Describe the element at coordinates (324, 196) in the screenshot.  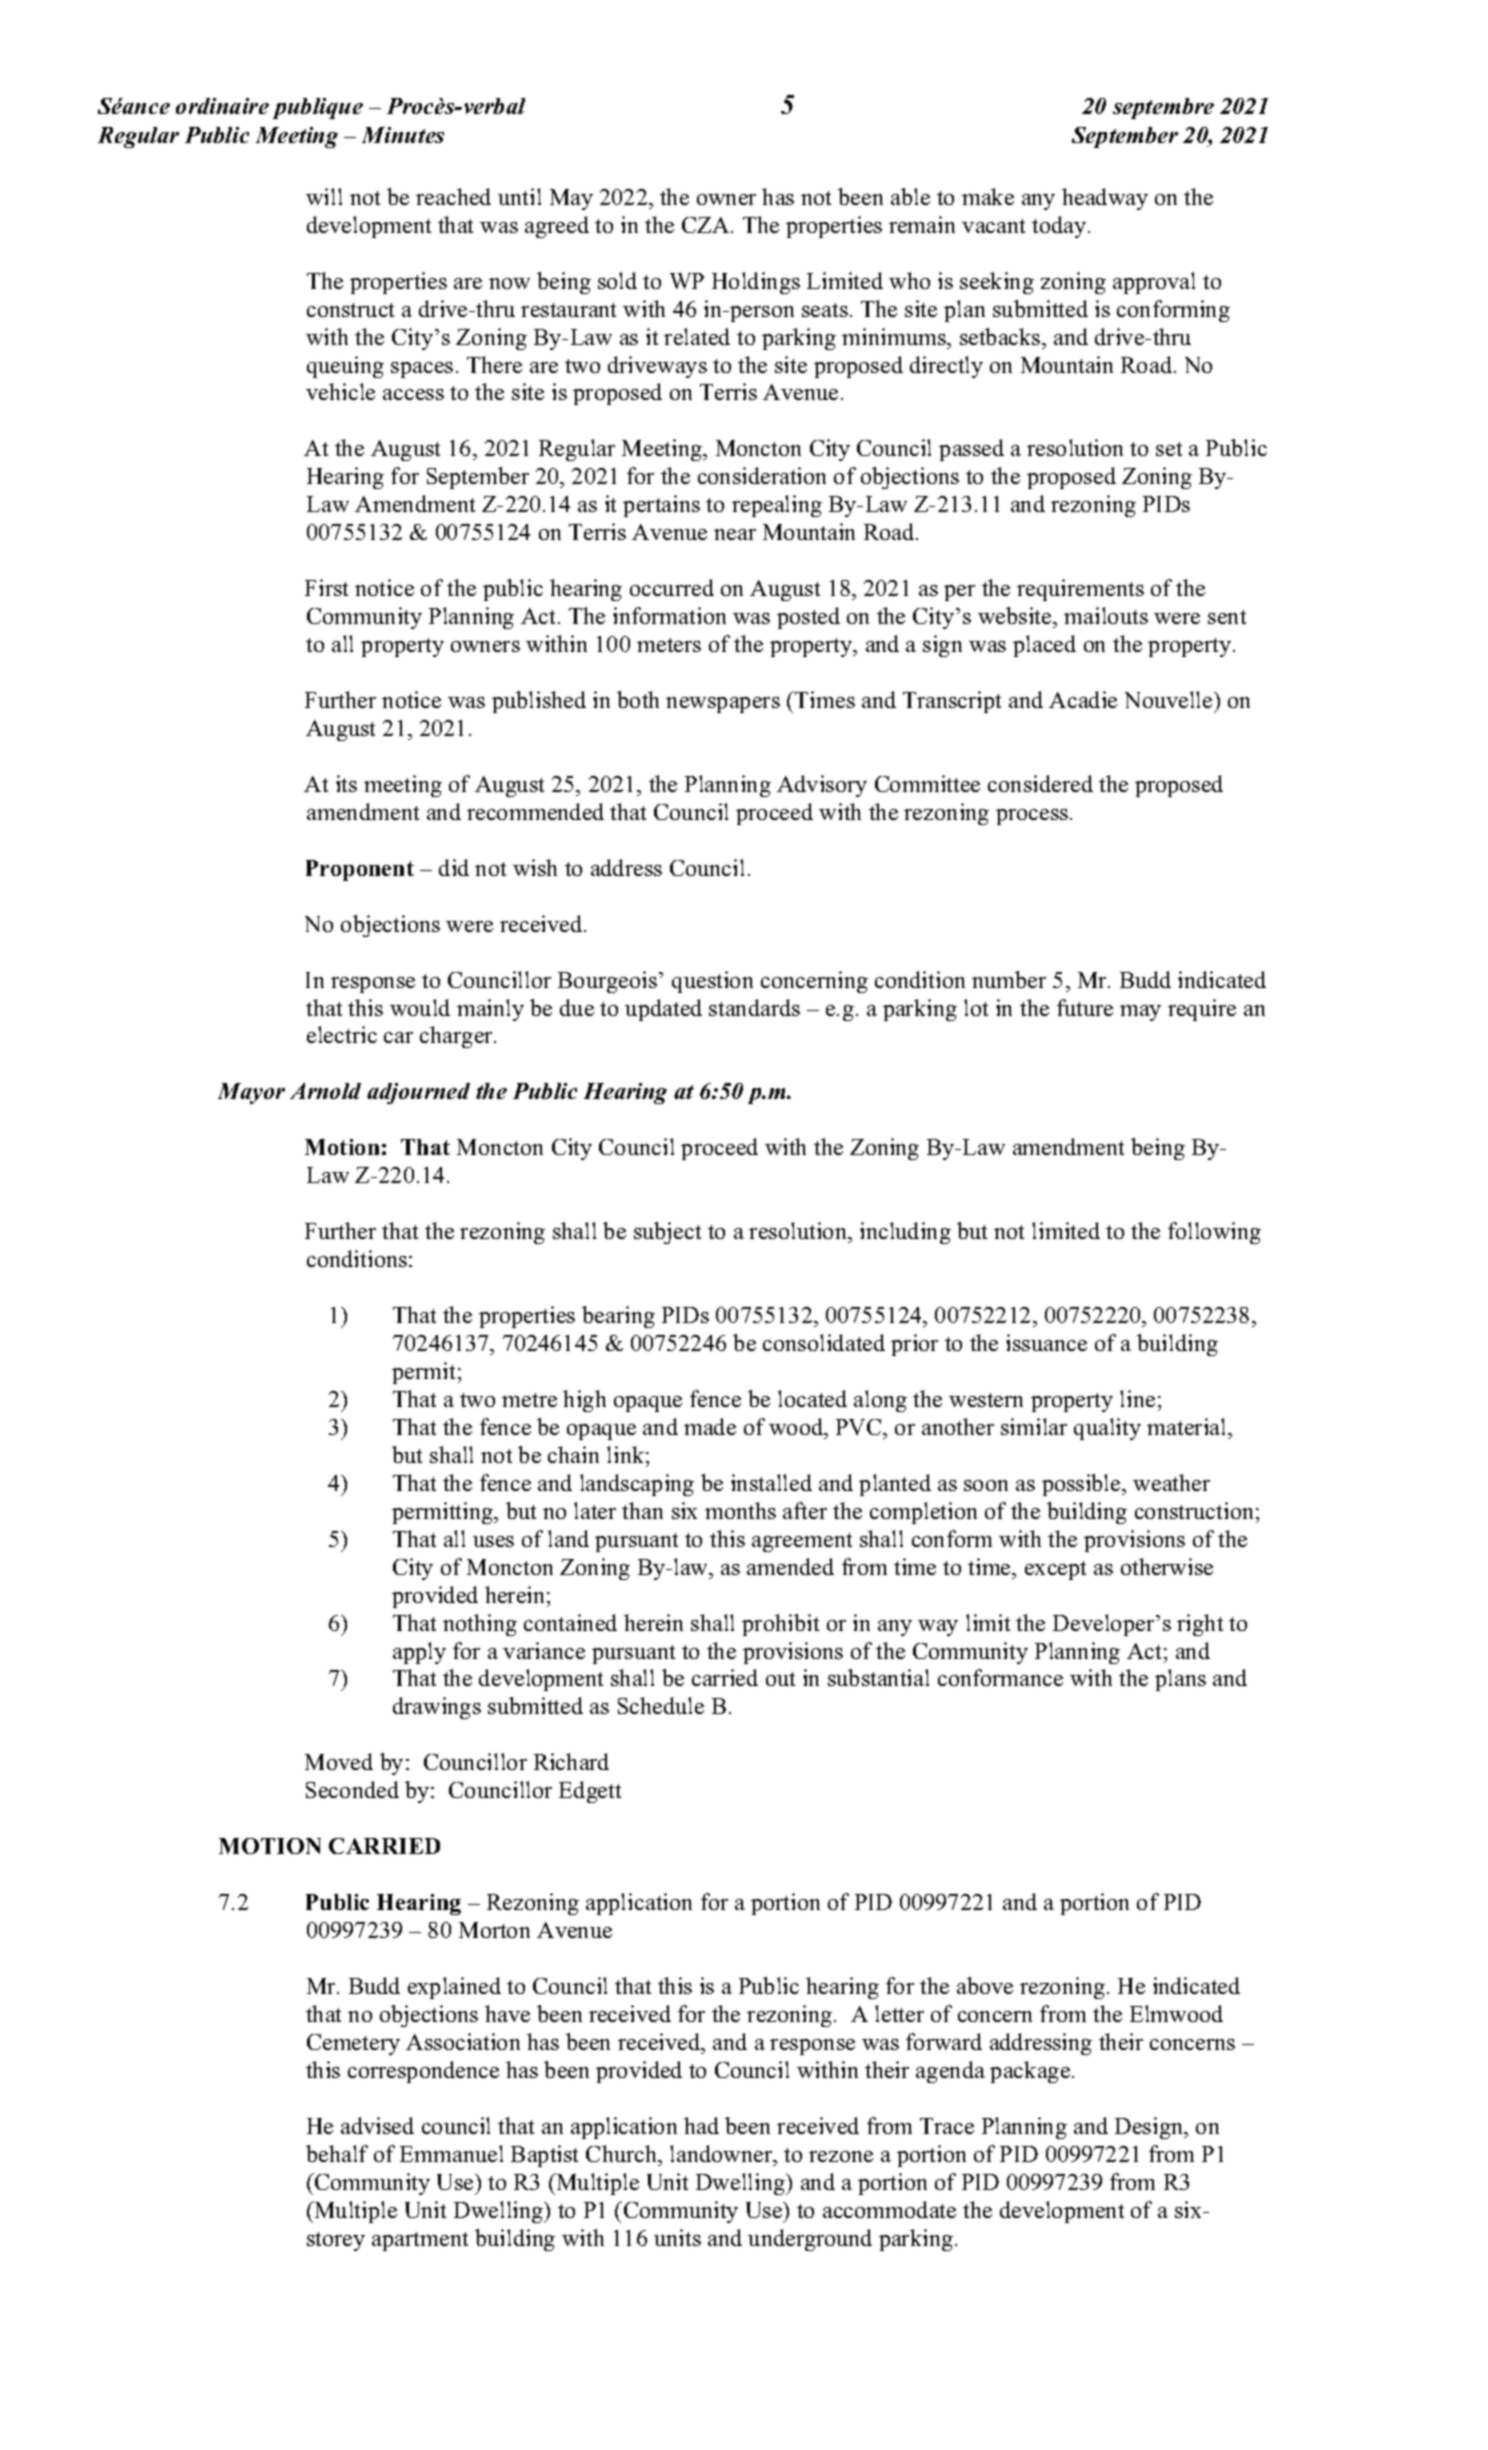
I see `will` at that location.
